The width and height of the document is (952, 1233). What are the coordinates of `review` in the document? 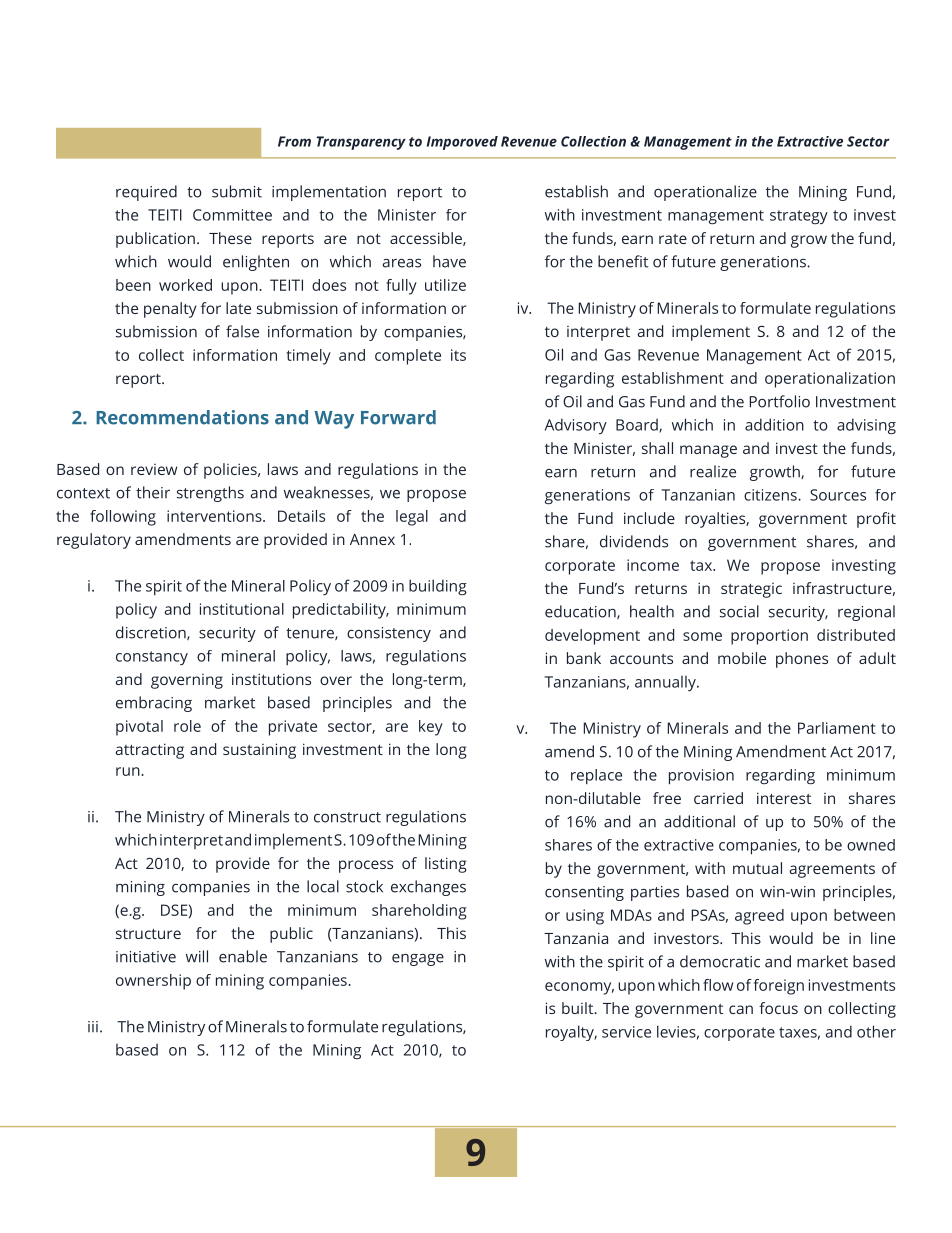 It's located at (154, 469).
